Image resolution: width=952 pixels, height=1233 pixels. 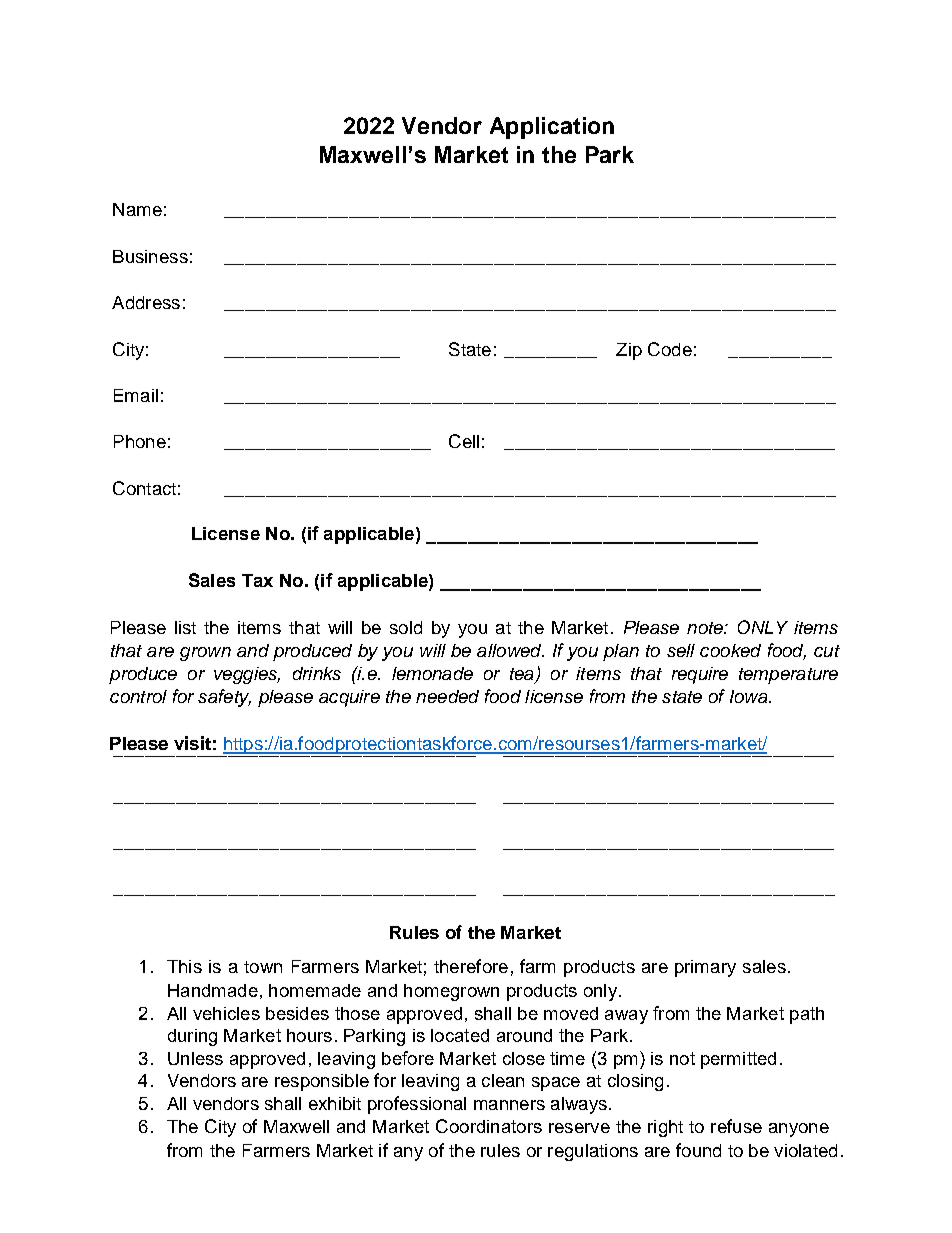 What do you see at coordinates (195, 1058) in the image?
I see `Unless` at bounding box center [195, 1058].
